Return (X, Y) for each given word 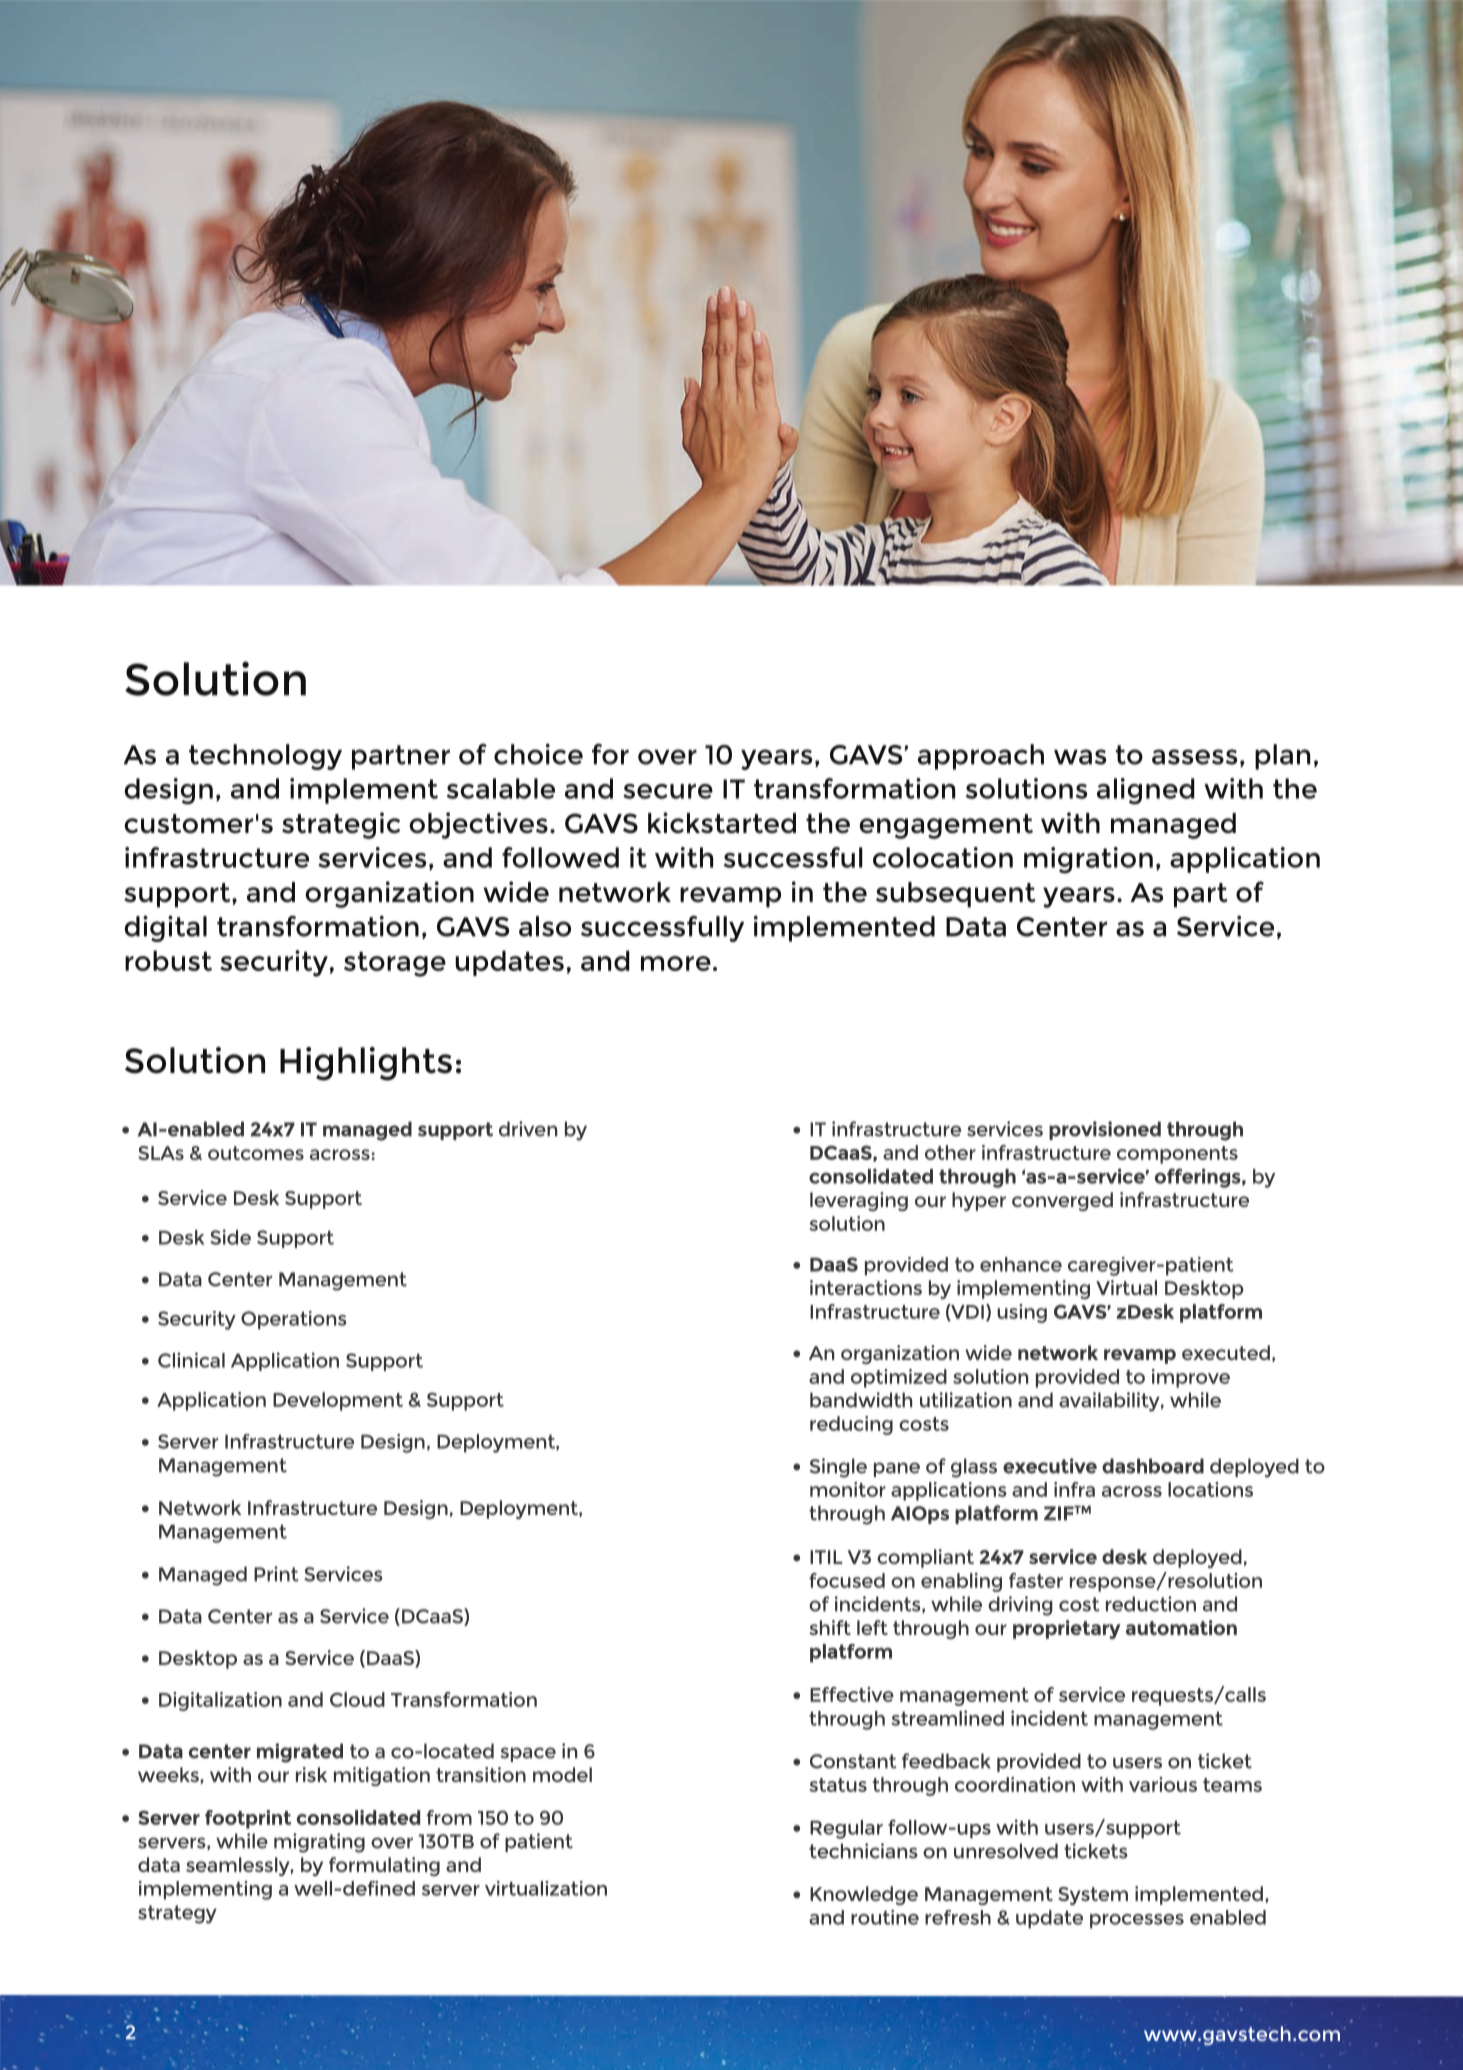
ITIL (826, 1557)
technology (265, 757)
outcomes (256, 1153)
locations (1210, 1489)
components (1177, 1155)
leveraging (859, 1201)
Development (338, 1401)
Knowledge (864, 1895)
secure (668, 791)
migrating (319, 1843)
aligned (1146, 791)
